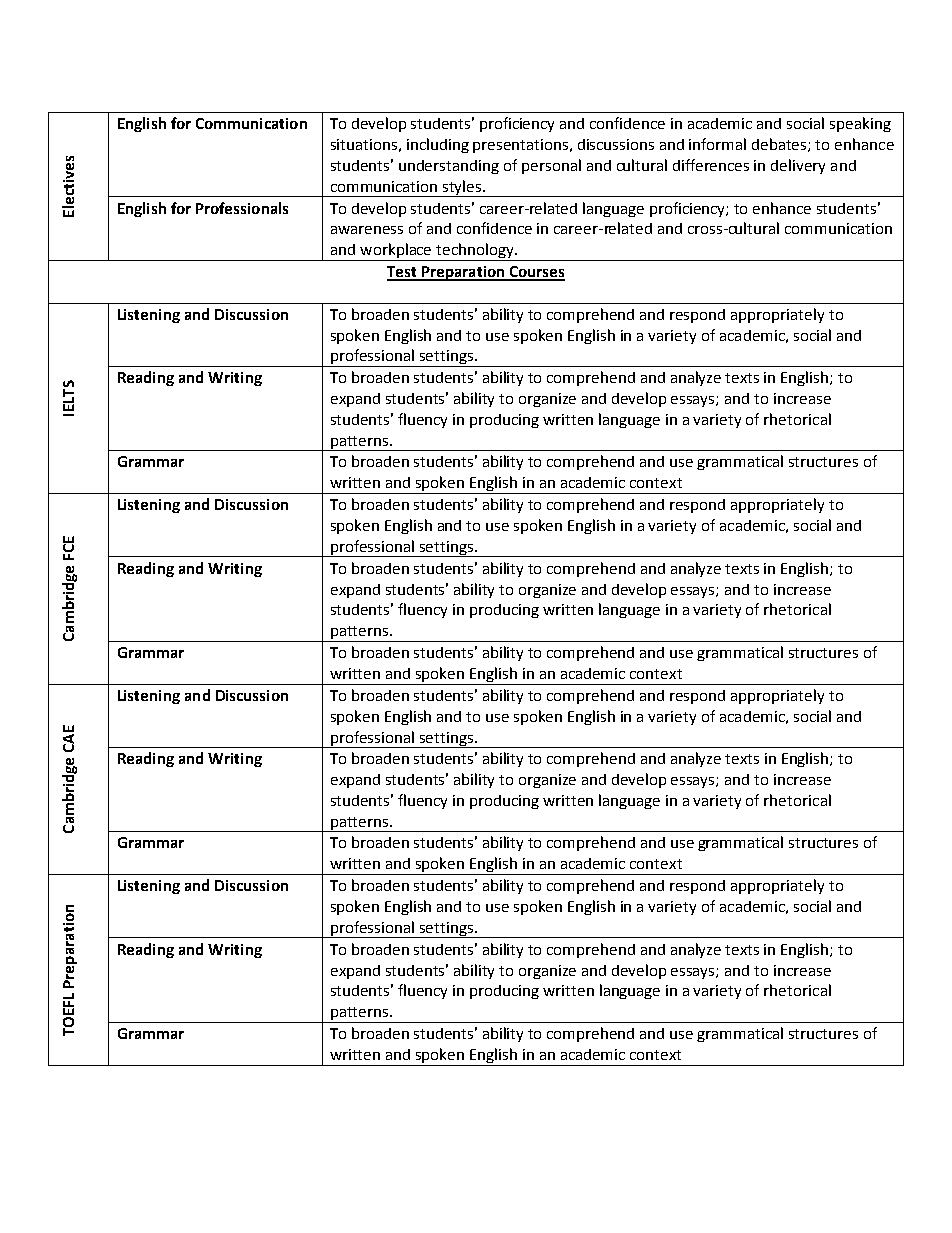 Image resolution: width=952 pixels, height=1233 pixels. I want to click on personal, so click(551, 166).
